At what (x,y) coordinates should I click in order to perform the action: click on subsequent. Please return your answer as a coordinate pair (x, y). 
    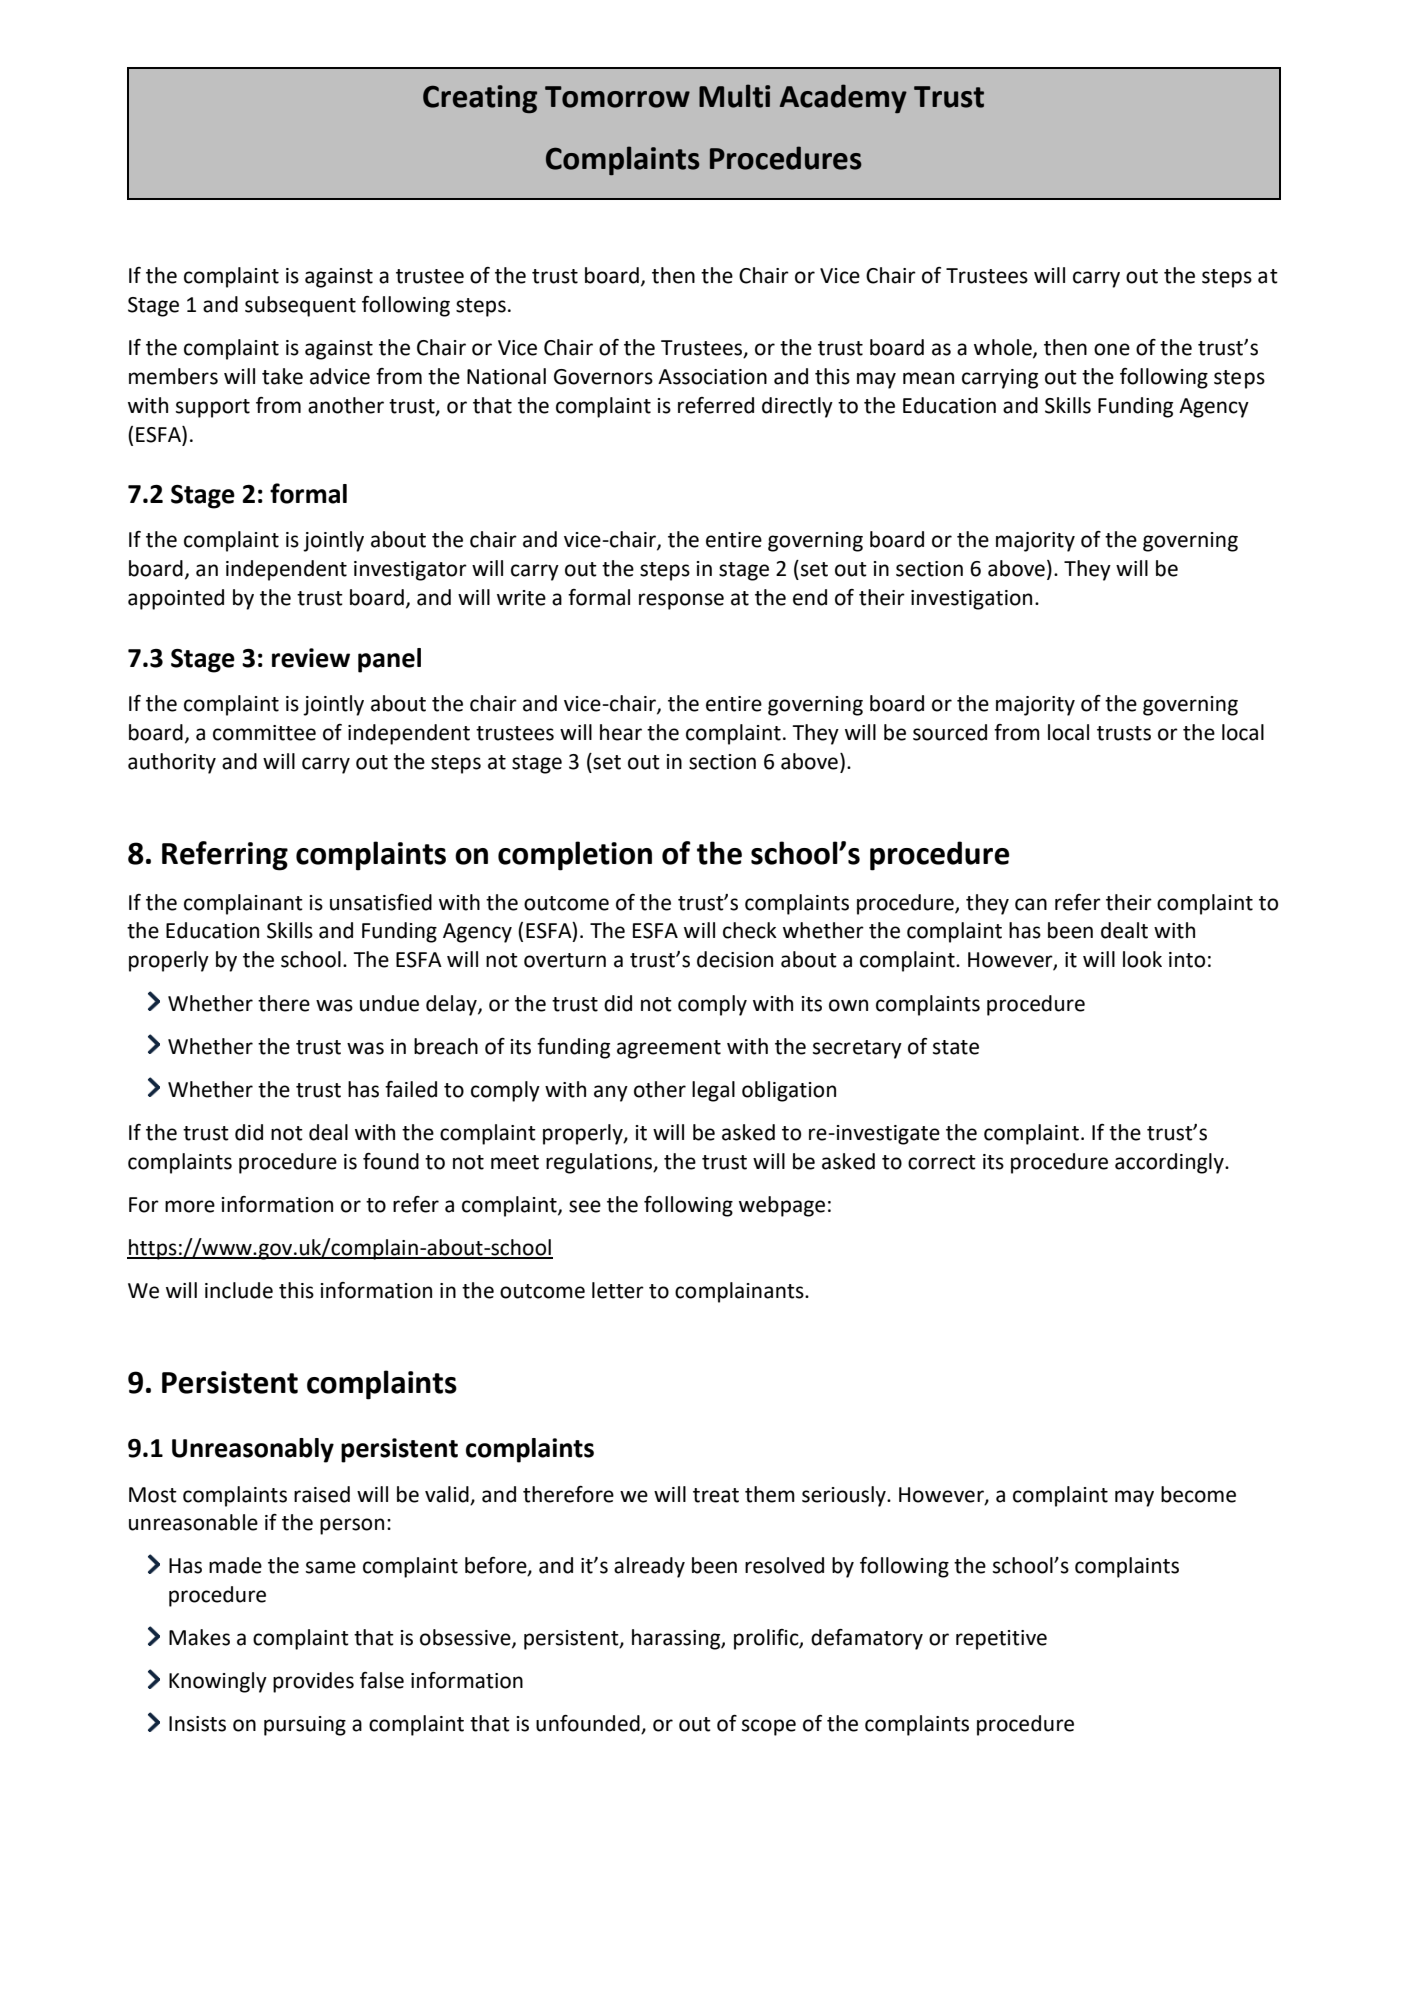
    Looking at the image, I should click on (300, 306).
